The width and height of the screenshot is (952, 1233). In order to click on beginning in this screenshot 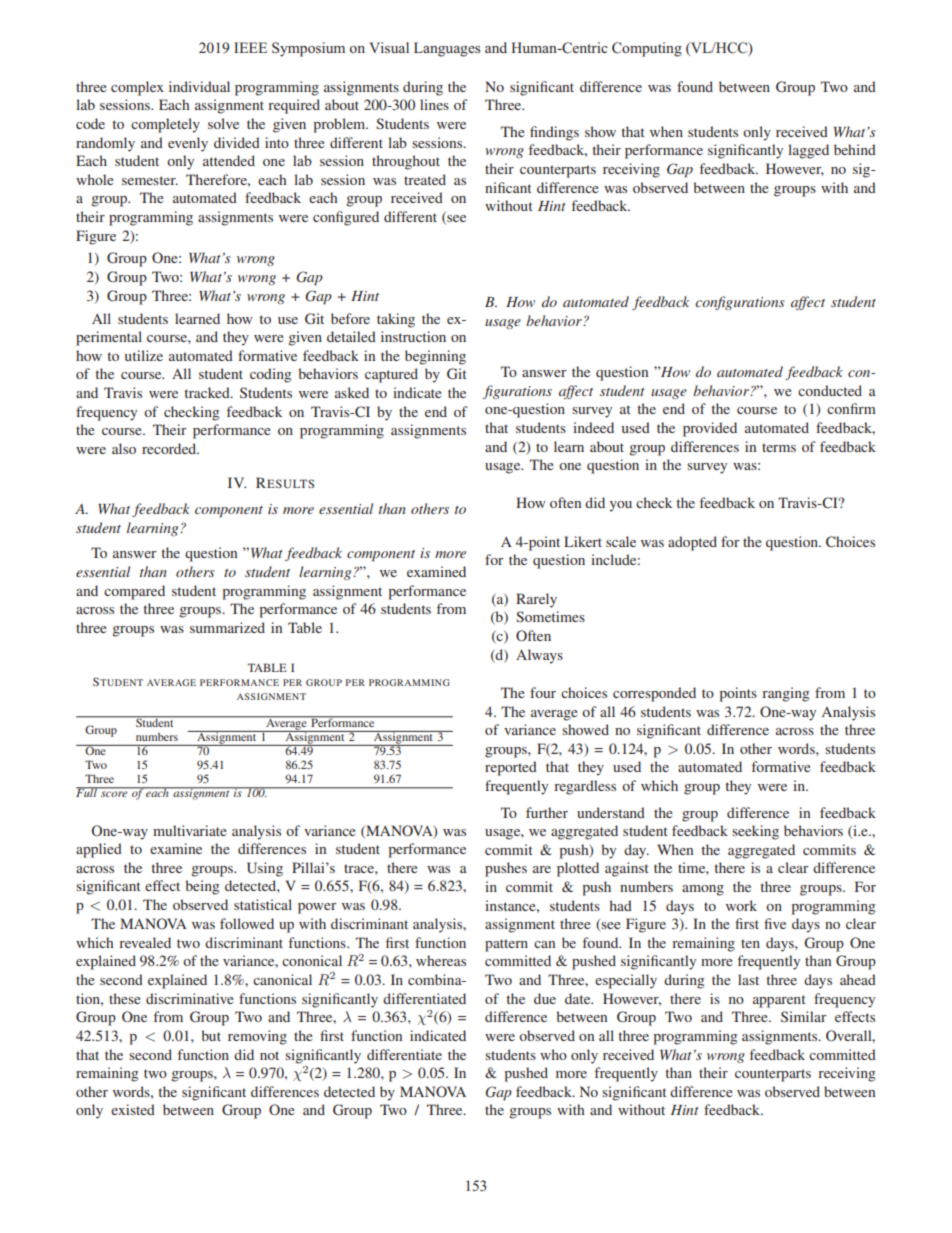, I will do `click(435, 357)`.
